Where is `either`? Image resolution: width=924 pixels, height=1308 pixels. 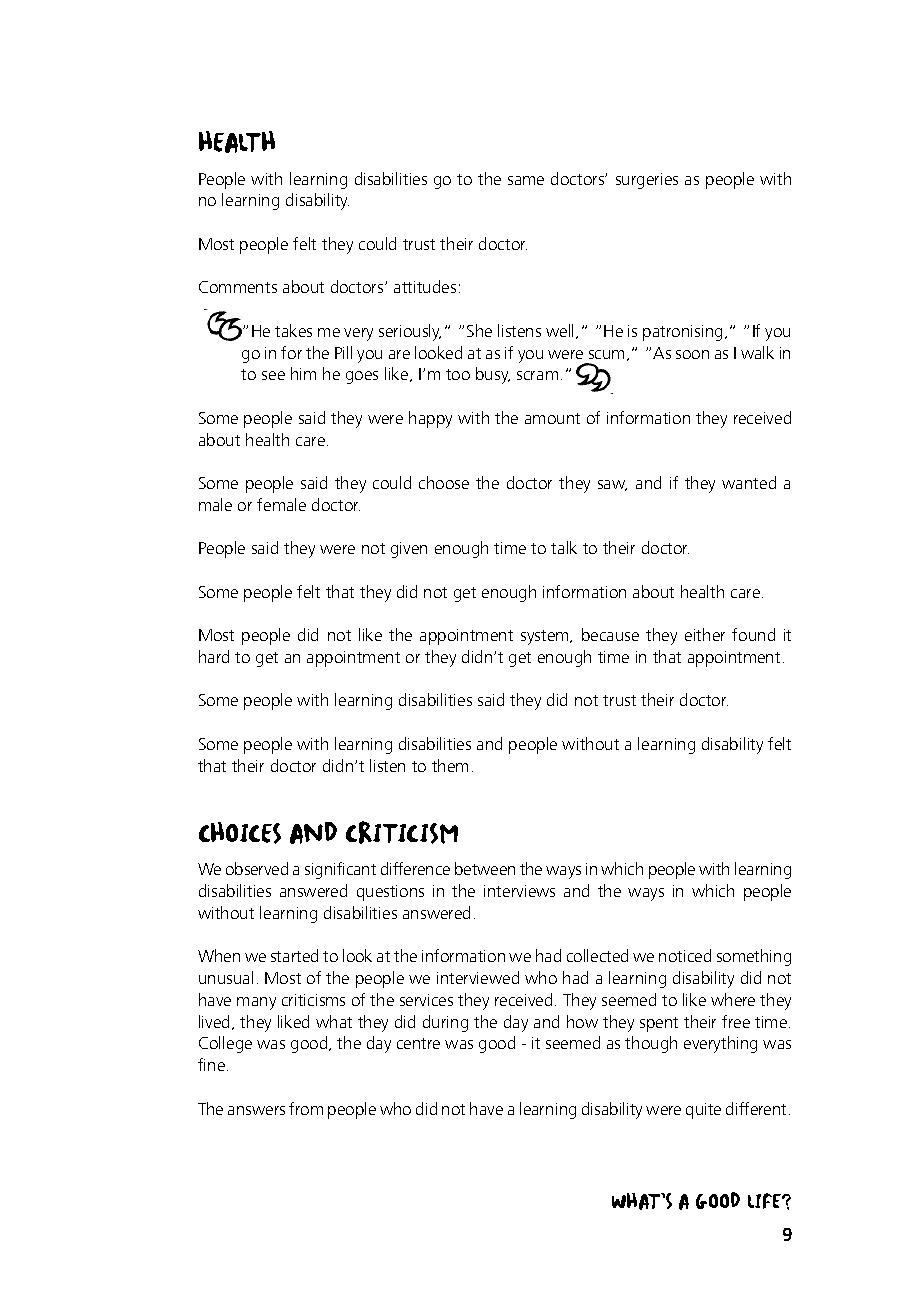
either is located at coordinates (705, 634).
